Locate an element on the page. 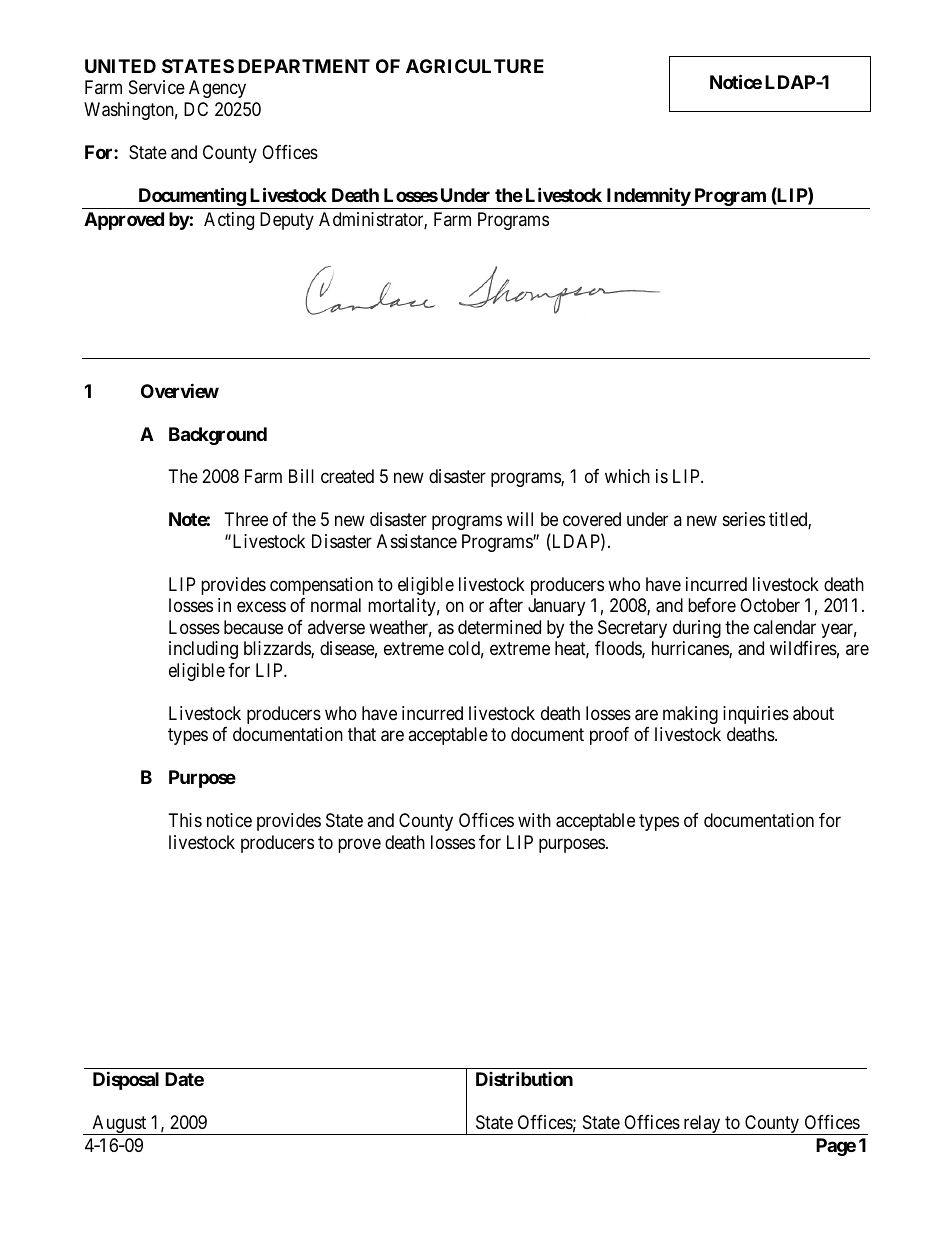 The width and height of the page is (952, 1233). after is located at coordinates (506, 605).
